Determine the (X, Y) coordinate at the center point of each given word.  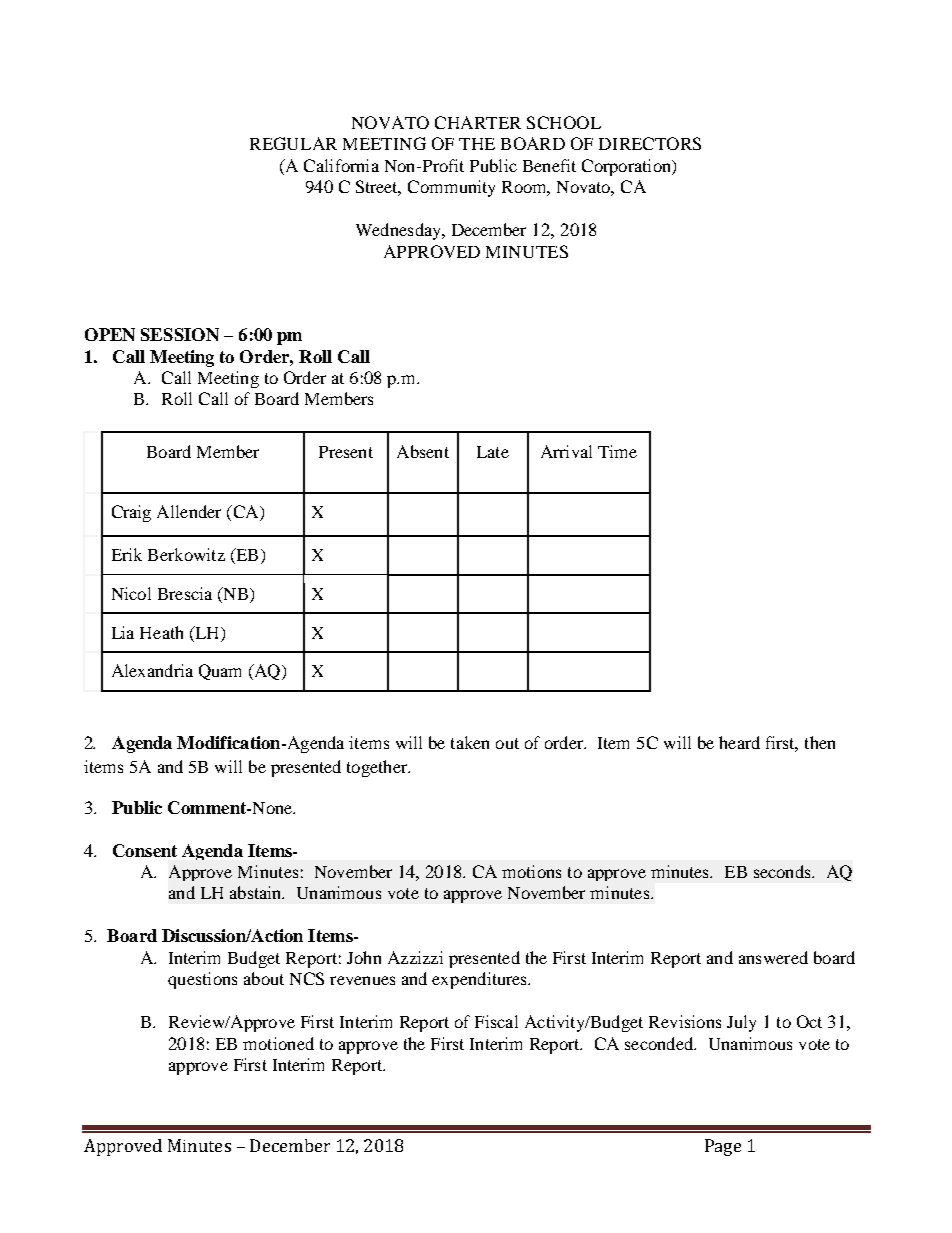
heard (739, 742)
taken (470, 742)
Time (617, 451)
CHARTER (478, 122)
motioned (278, 1043)
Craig (131, 513)
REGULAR (293, 143)
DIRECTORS (650, 143)
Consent (145, 850)
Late (493, 452)
